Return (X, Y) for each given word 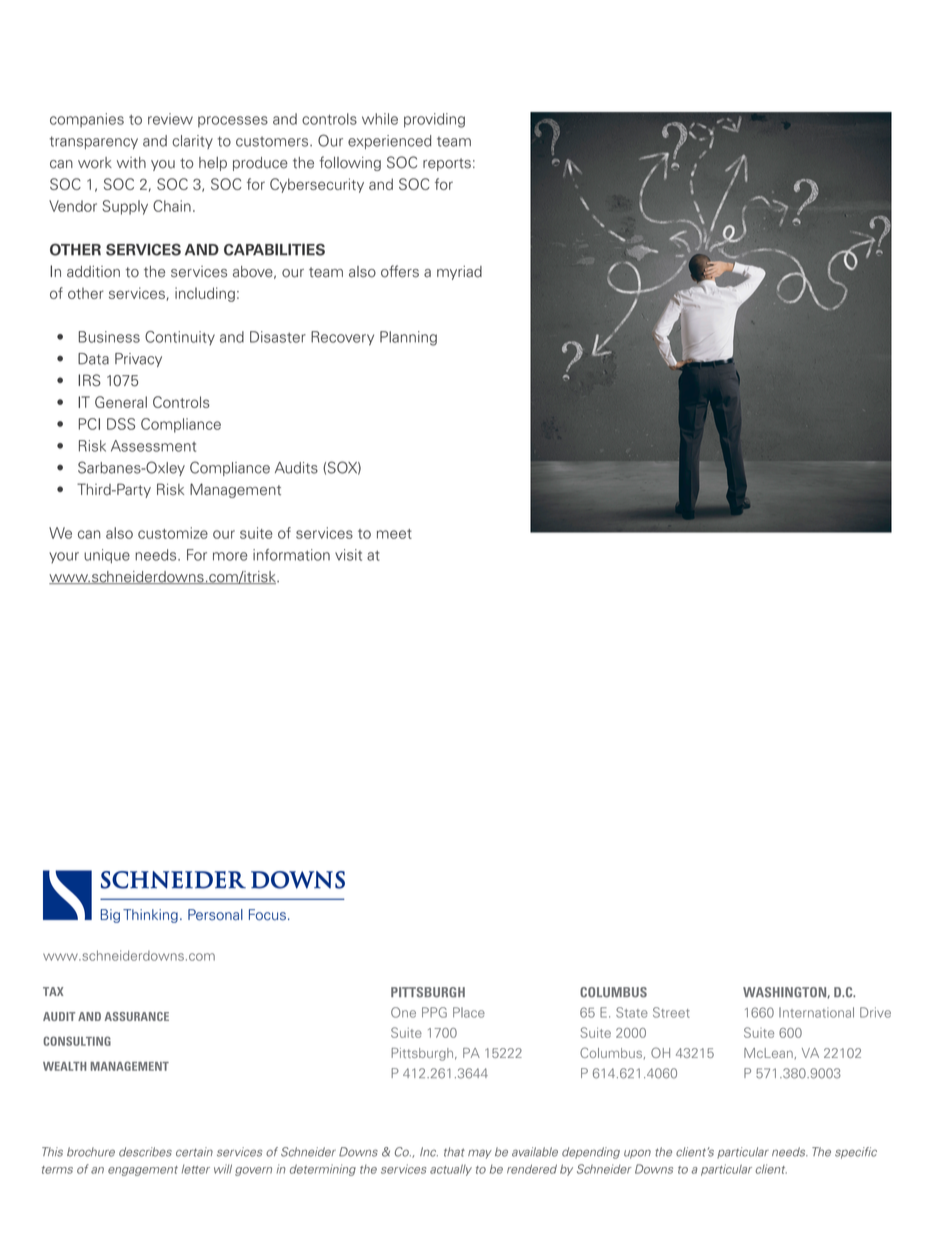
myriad (459, 273)
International (816, 1012)
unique (107, 556)
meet (394, 534)
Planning (408, 338)
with (131, 163)
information (291, 555)
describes (145, 1152)
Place (469, 1012)
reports (447, 164)
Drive (875, 1012)
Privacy (138, 360)
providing (434, 120)
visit (348, 555)
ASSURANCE (137, 1016)
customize (173, 533)
